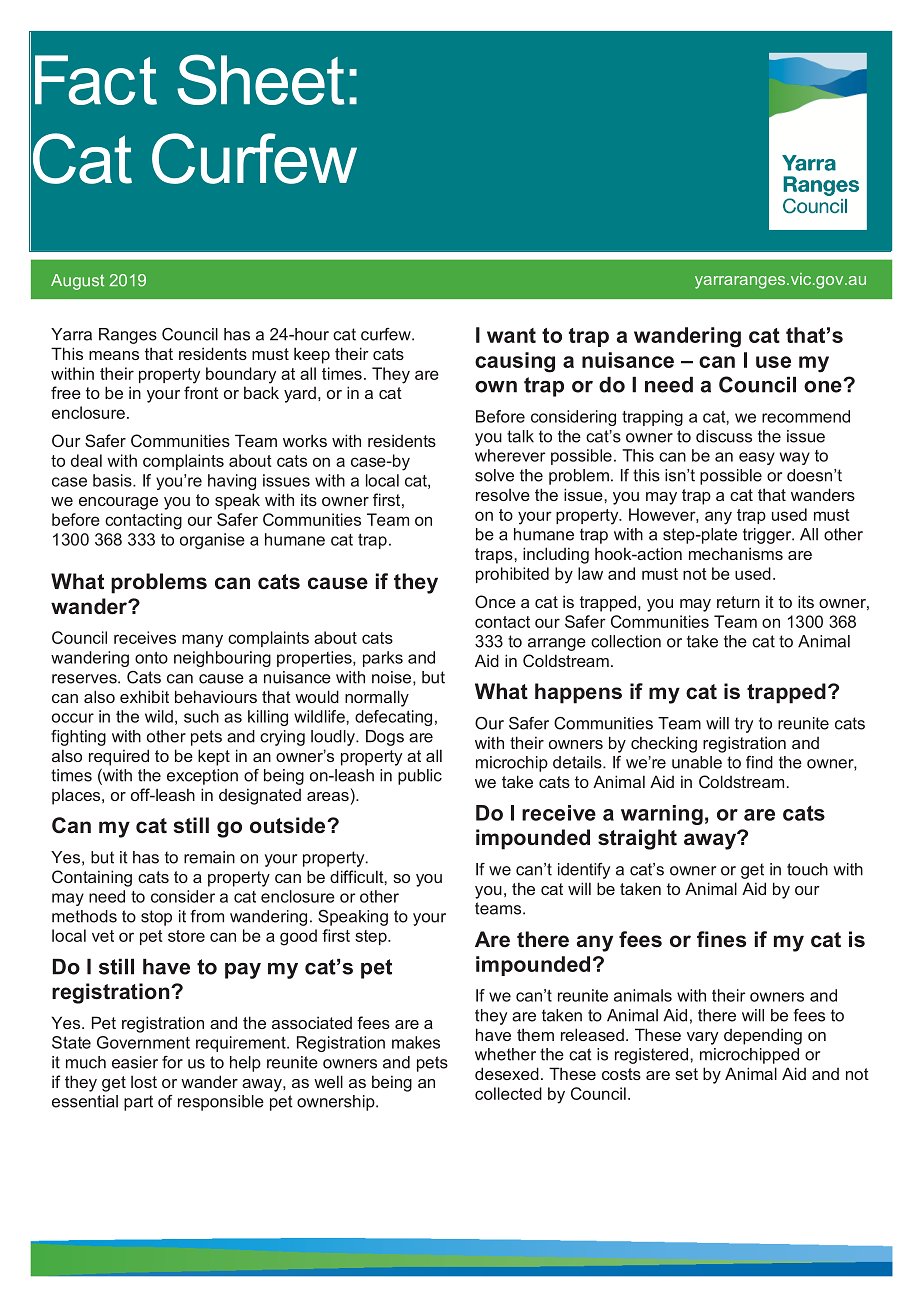 This document has width=924, height=1307. I want to click on makes, so click(416, 1042).
